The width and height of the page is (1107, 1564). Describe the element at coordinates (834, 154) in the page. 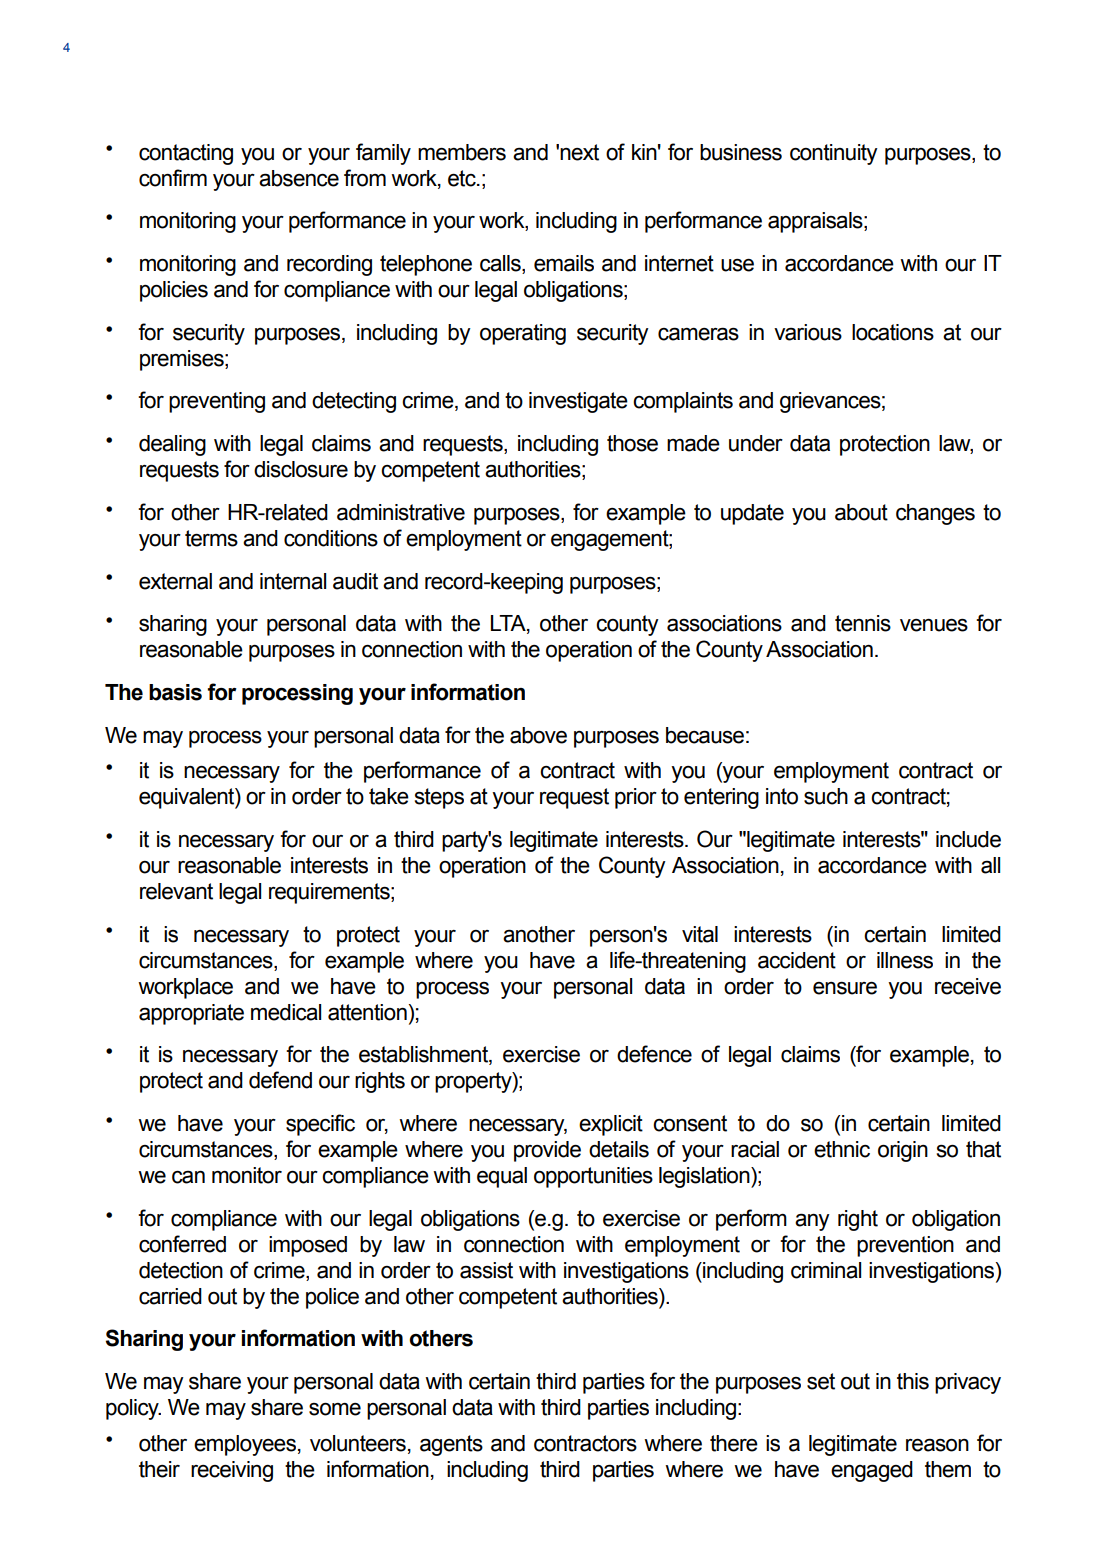

I see `continuity` at that location.
